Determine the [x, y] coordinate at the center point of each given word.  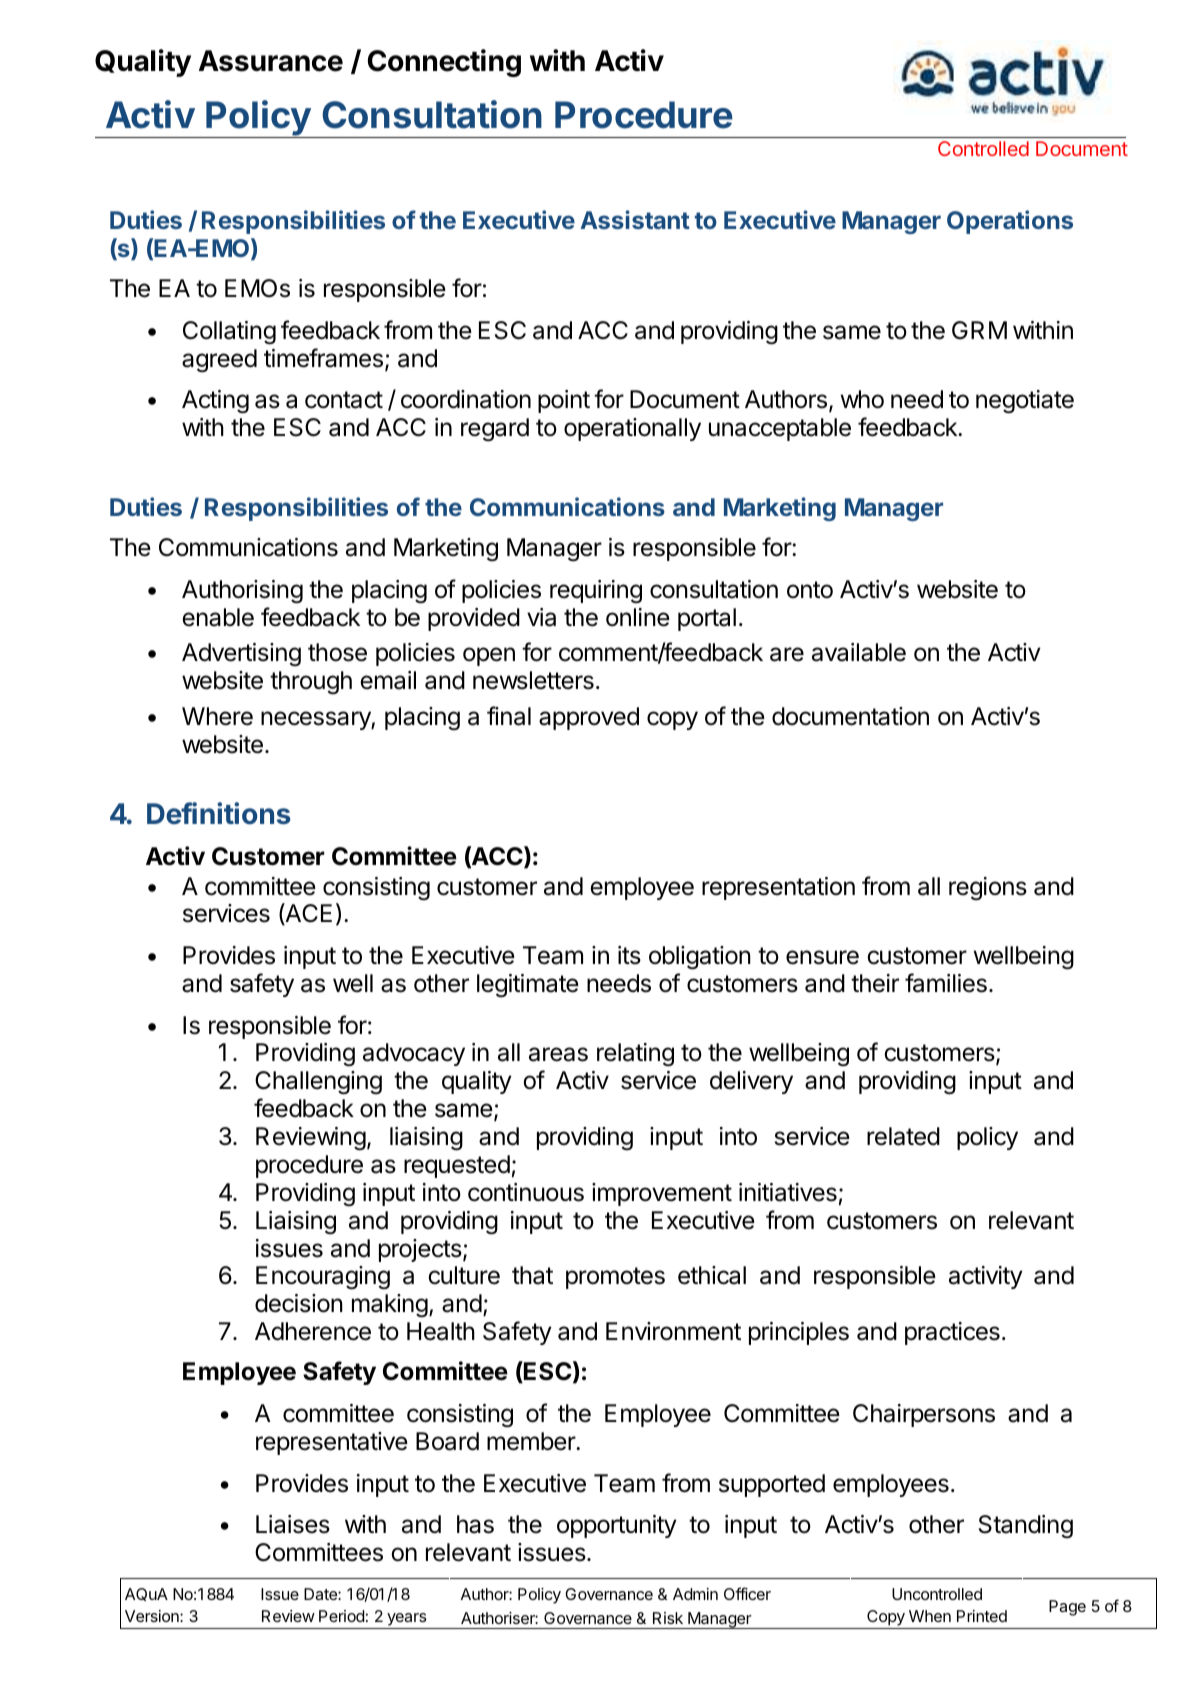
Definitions [219, 813]
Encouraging [323, 1278]
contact [344, 400]
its [629, 955]
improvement [662, 1194]
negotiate [1025, 402]
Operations [1010, 222]
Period [341, 1616]
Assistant [635, 219]
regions [988, 889]
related [903, 1136]
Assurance [271, 61]
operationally [632, 429]
